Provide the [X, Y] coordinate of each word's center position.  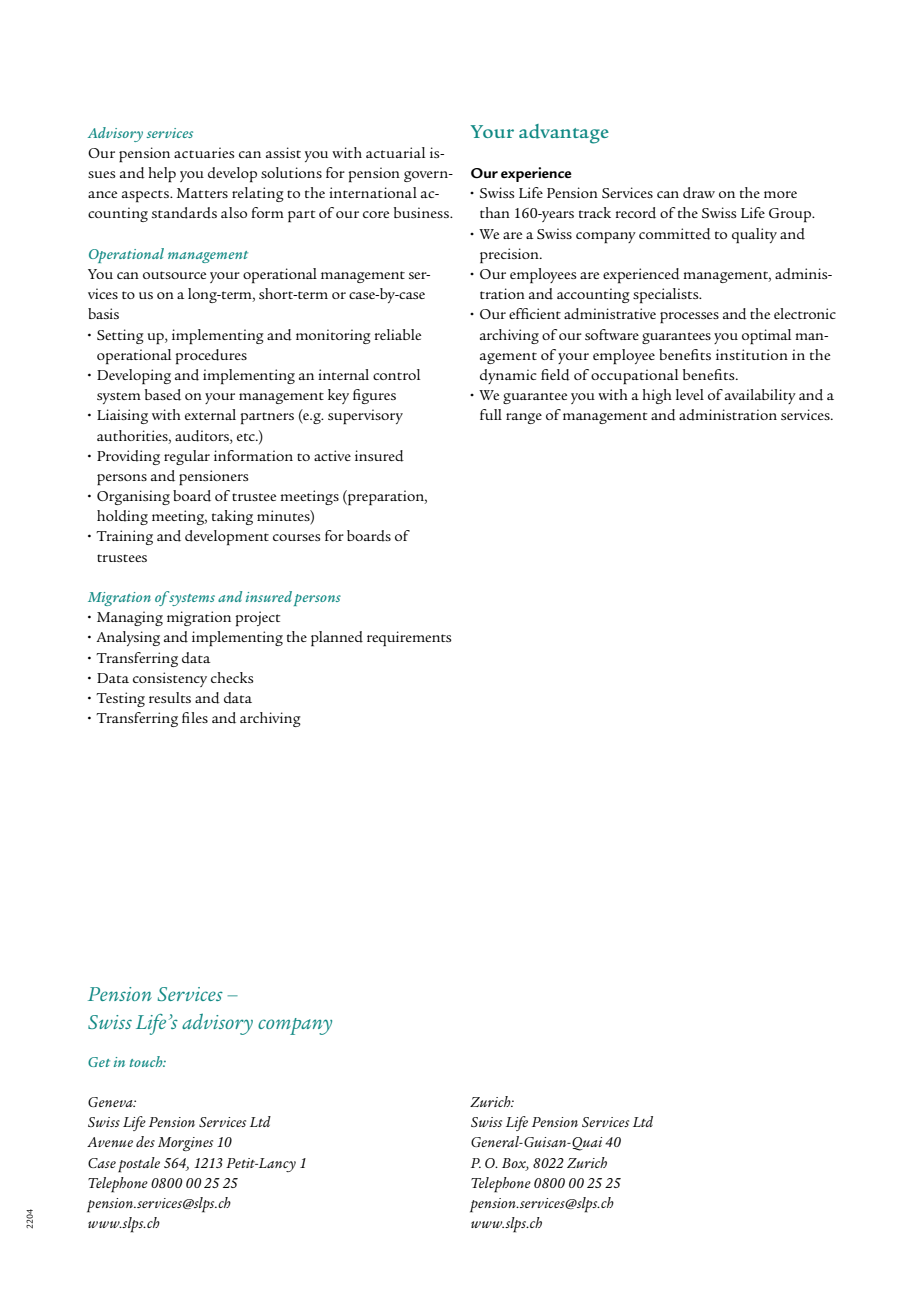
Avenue [110, 1142]
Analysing [128, 638]
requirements [409, 638]
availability [760, 396]
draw [699, 193]
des [145, 1141]
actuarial [395, 152]
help [162, 175]
